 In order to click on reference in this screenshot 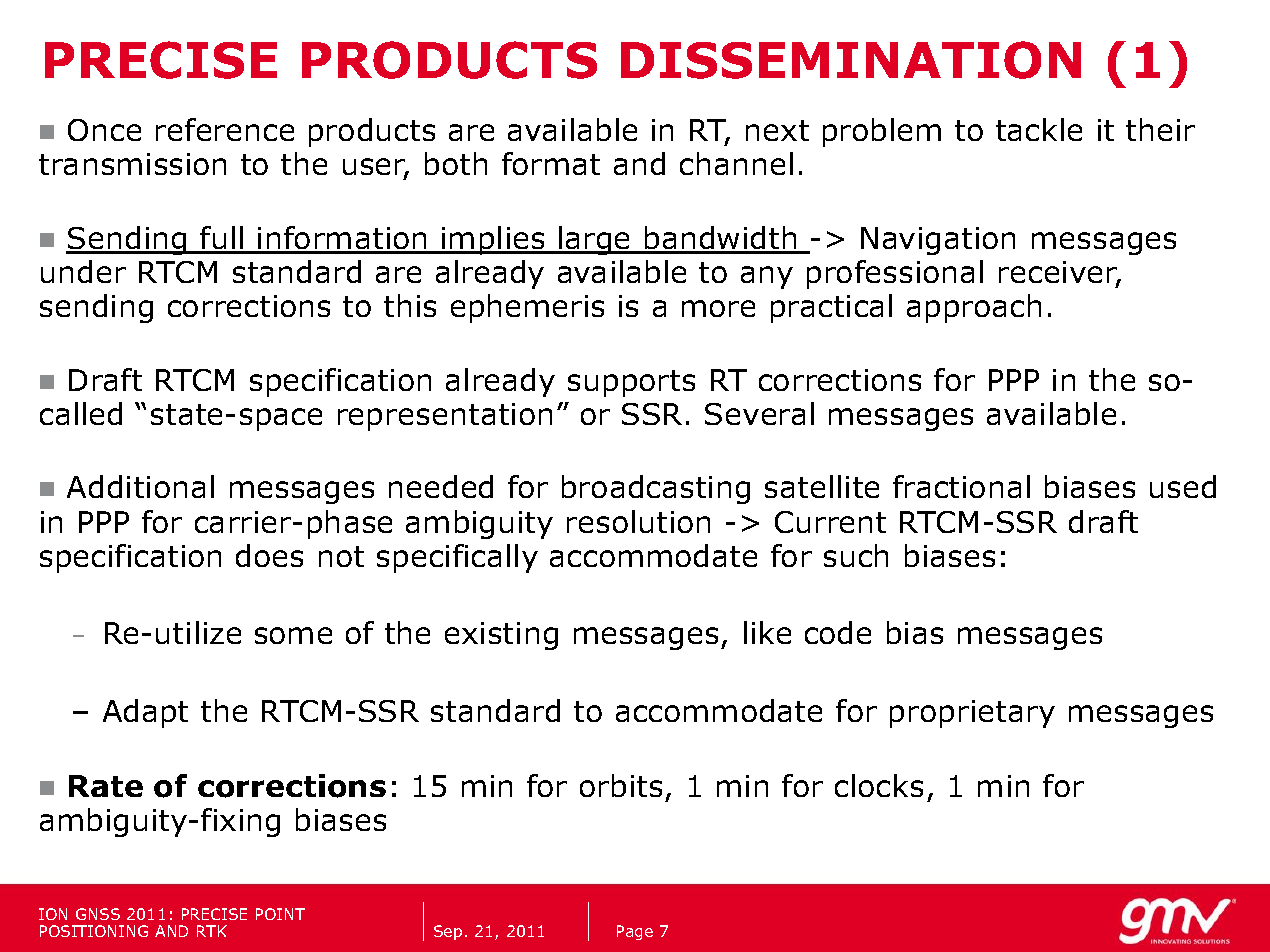, I will do `click(225, 129)`.
